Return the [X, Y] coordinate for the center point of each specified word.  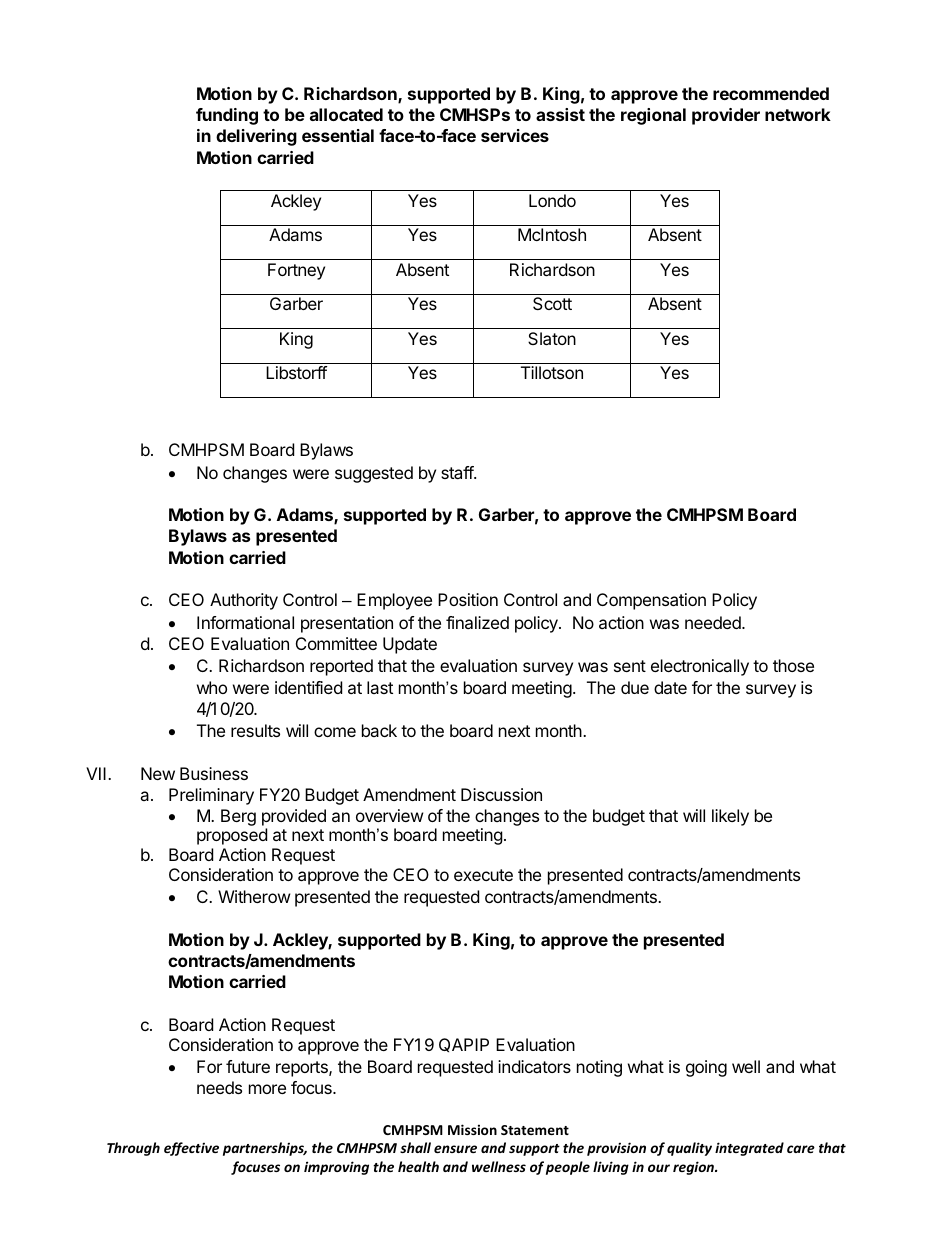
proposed [232, 836]
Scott [552, 303]
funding [227, 116]
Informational [245, 622]
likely [730, 817]
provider [726, 116]
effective [191, 1149]
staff [458, 472]
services [515, 135]
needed [714, 622]
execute [483, 875]
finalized [477, 622]
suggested [374, 474]
